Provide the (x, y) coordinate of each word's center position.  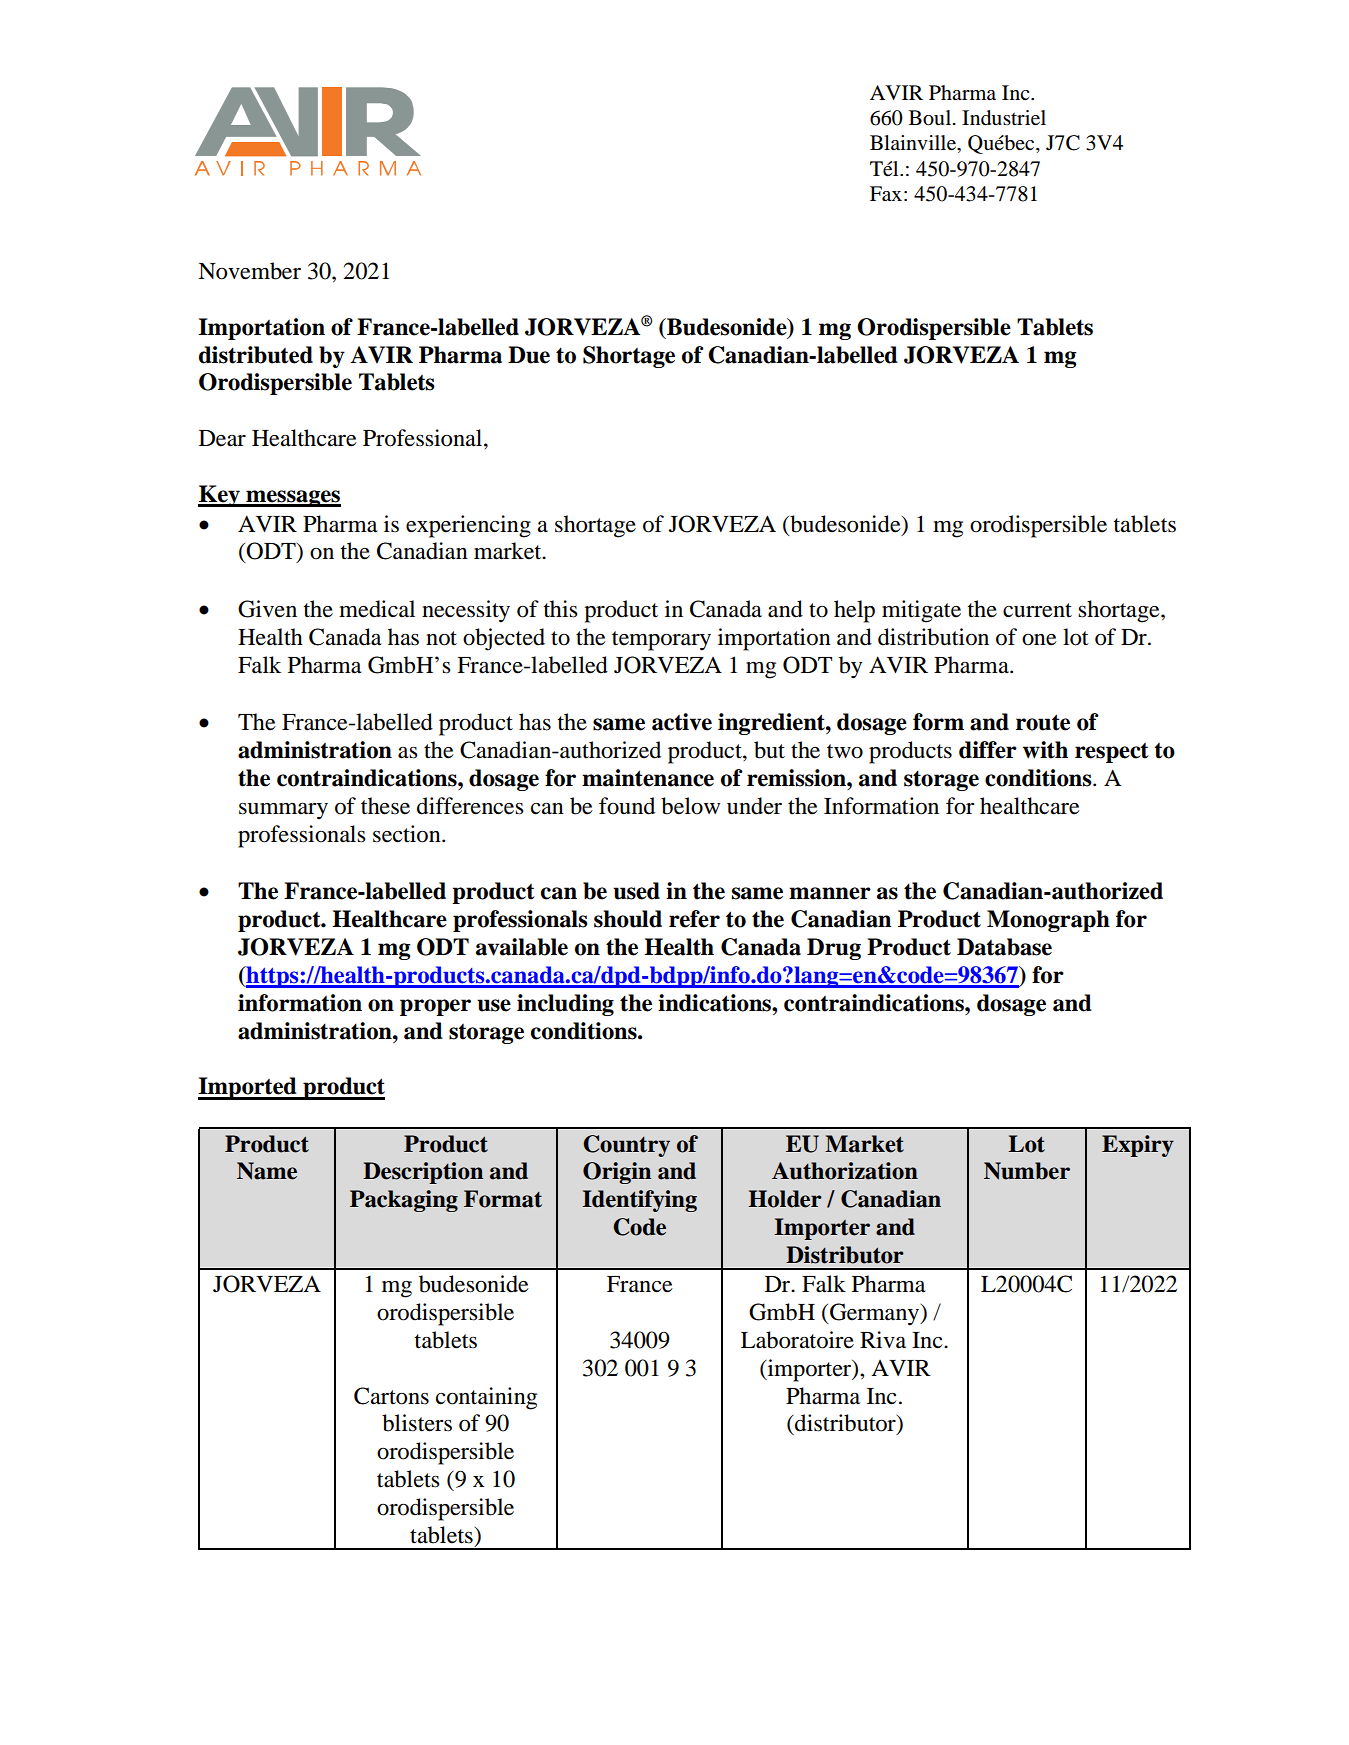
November (249, 271)
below (690, 806)
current (1037, 610)
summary (283, 811)
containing (486, 1398)
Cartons (391, 1396)
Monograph (1048, 921)
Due (529, 355)
